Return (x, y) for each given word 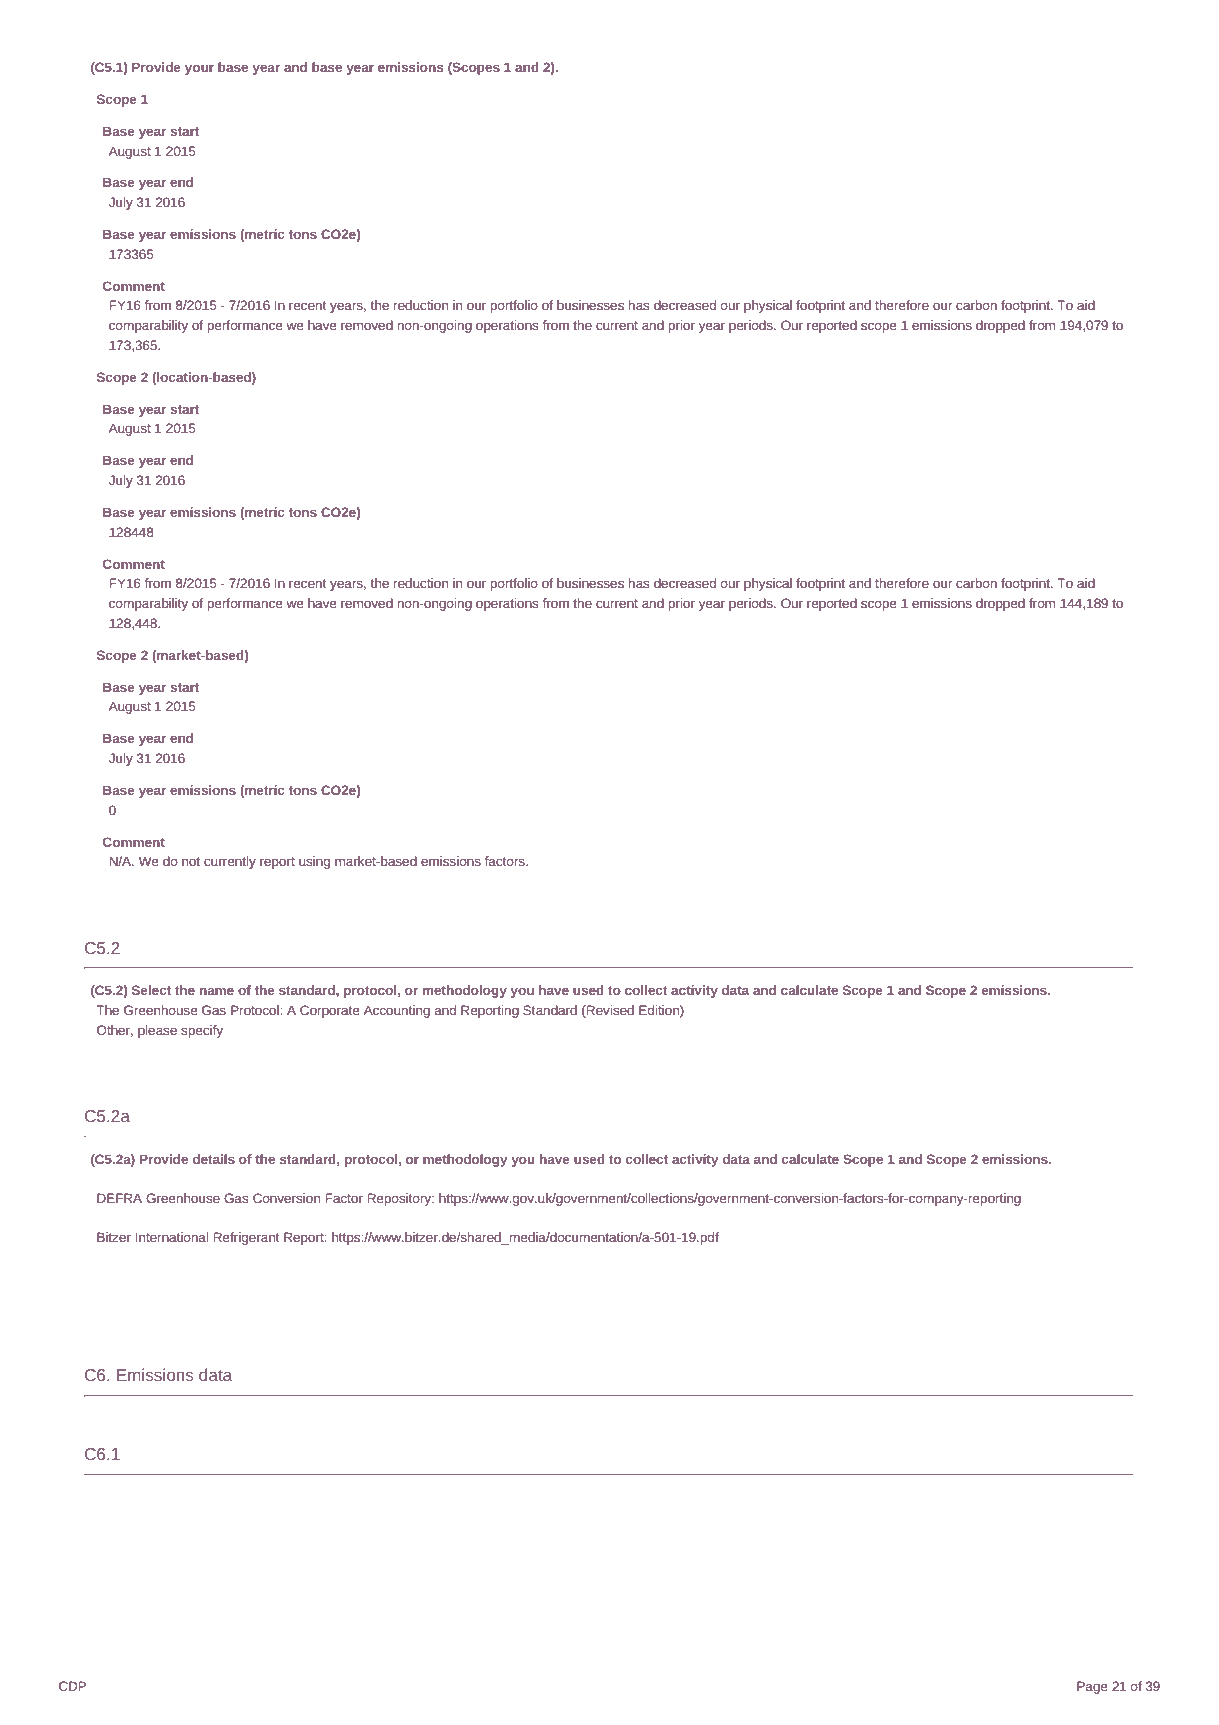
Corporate (330, 1011)
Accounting (397, 1011)
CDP (72, 1686)
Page (1092, 1687)
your (199, 70)
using (314, 862)
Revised (609, 1011)
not (191, 861)
